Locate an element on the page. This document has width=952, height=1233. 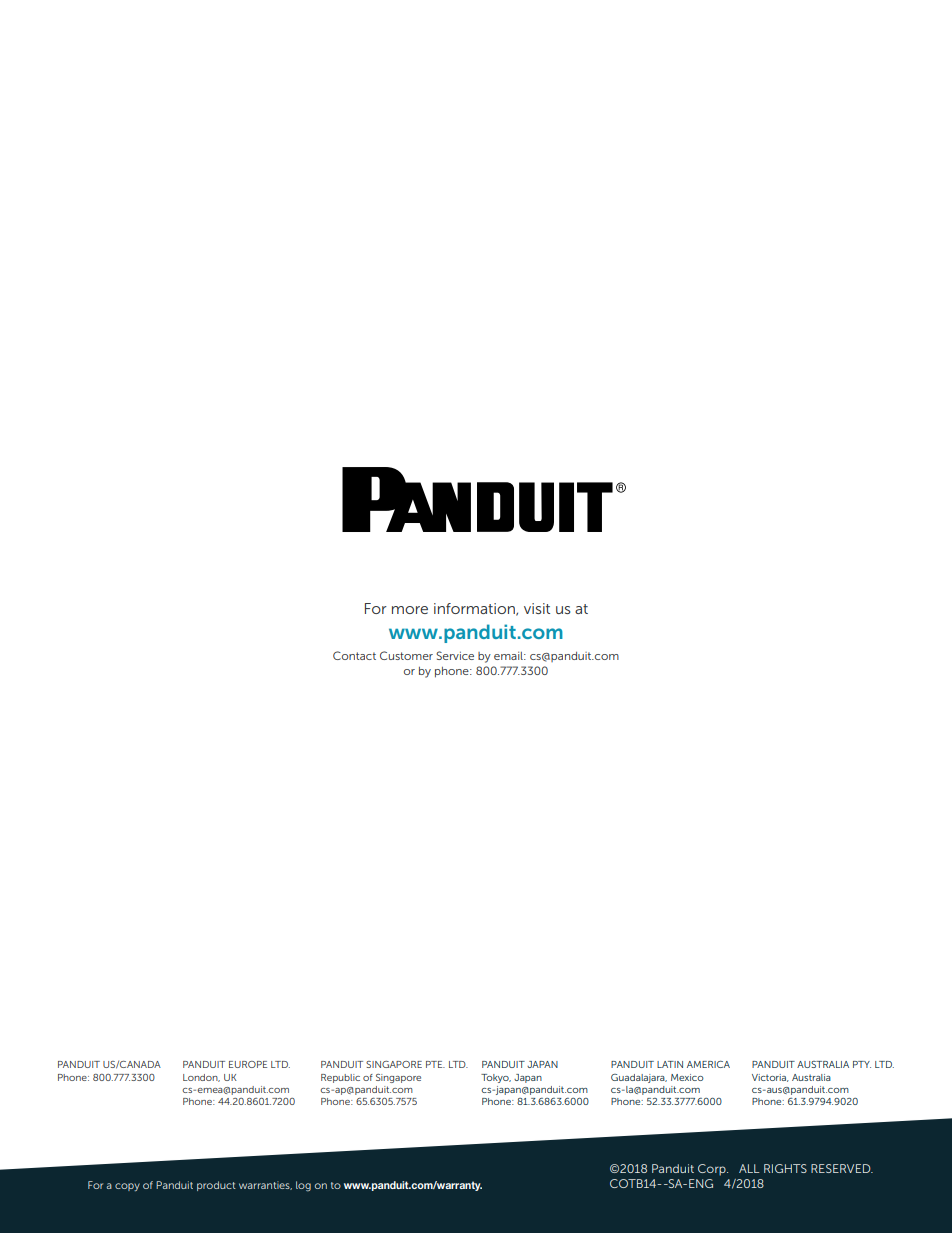
PTY is located at coordinates (862, 1064).
